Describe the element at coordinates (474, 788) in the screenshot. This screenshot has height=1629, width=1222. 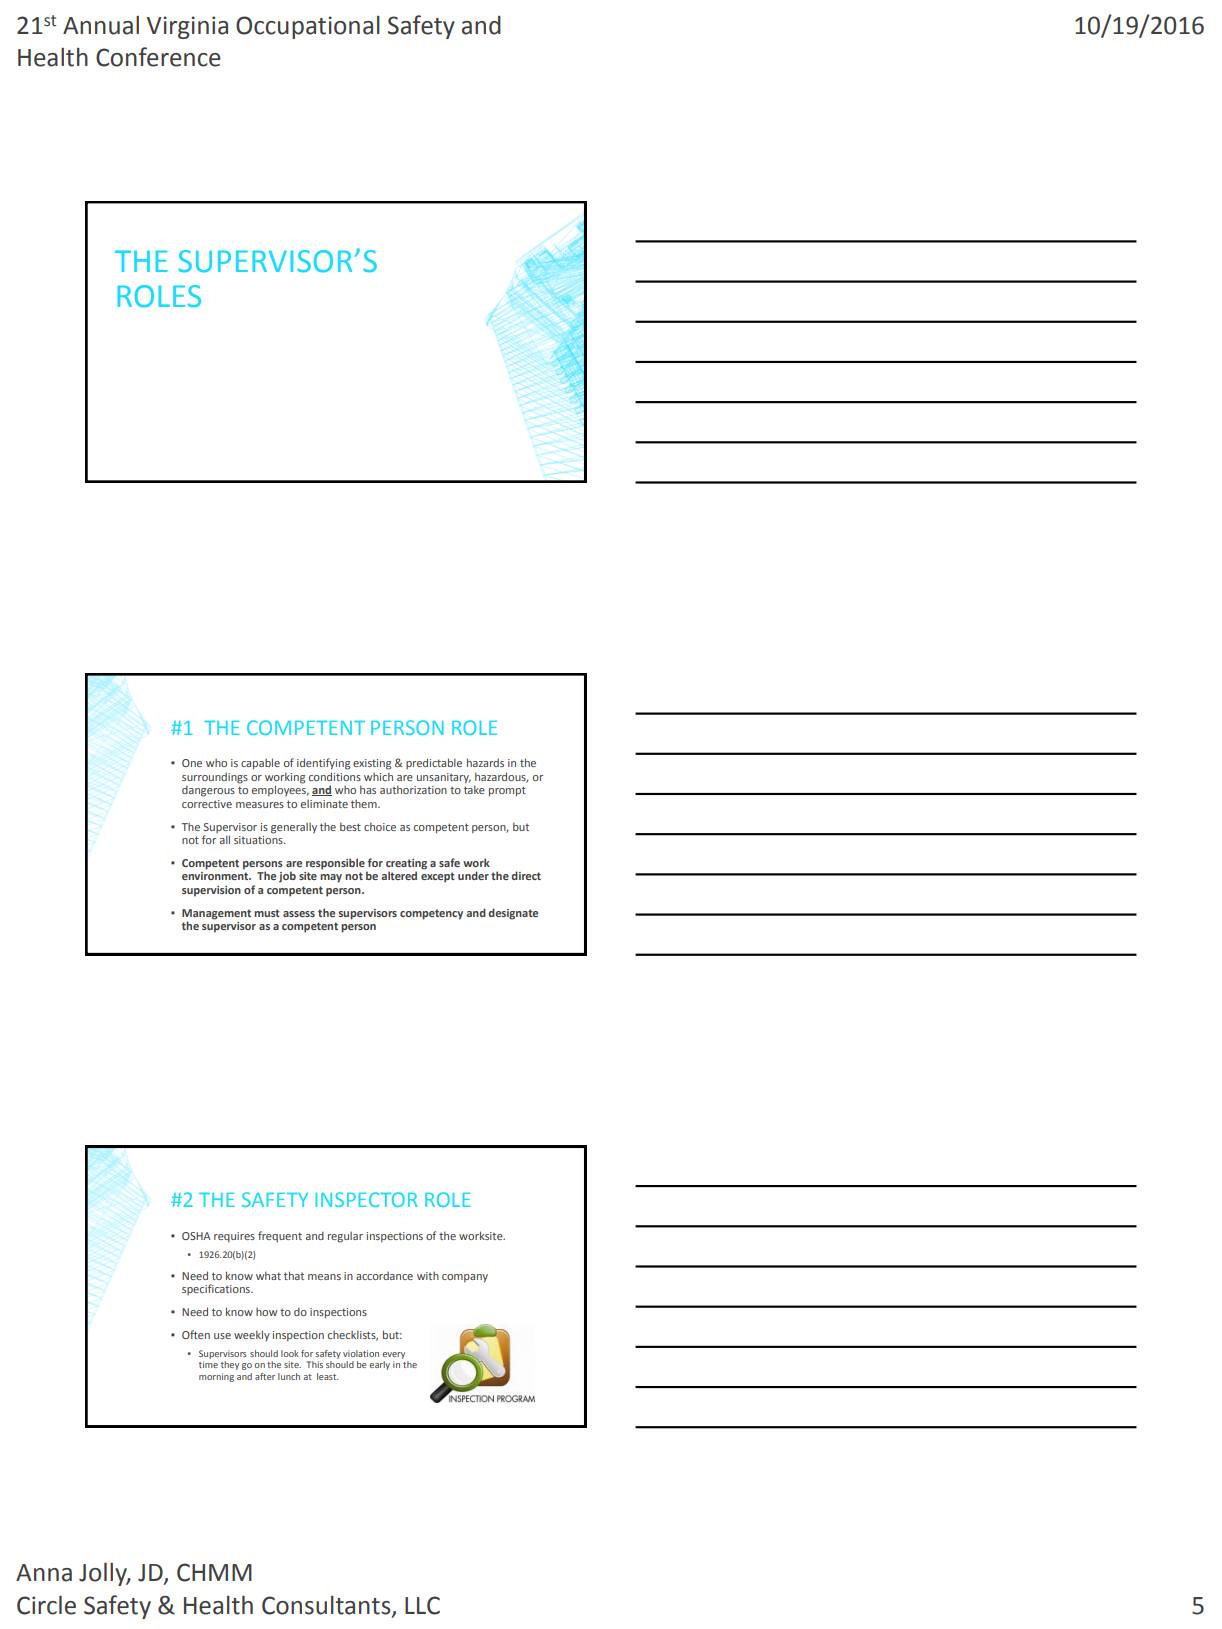
I see `take` at that location.
